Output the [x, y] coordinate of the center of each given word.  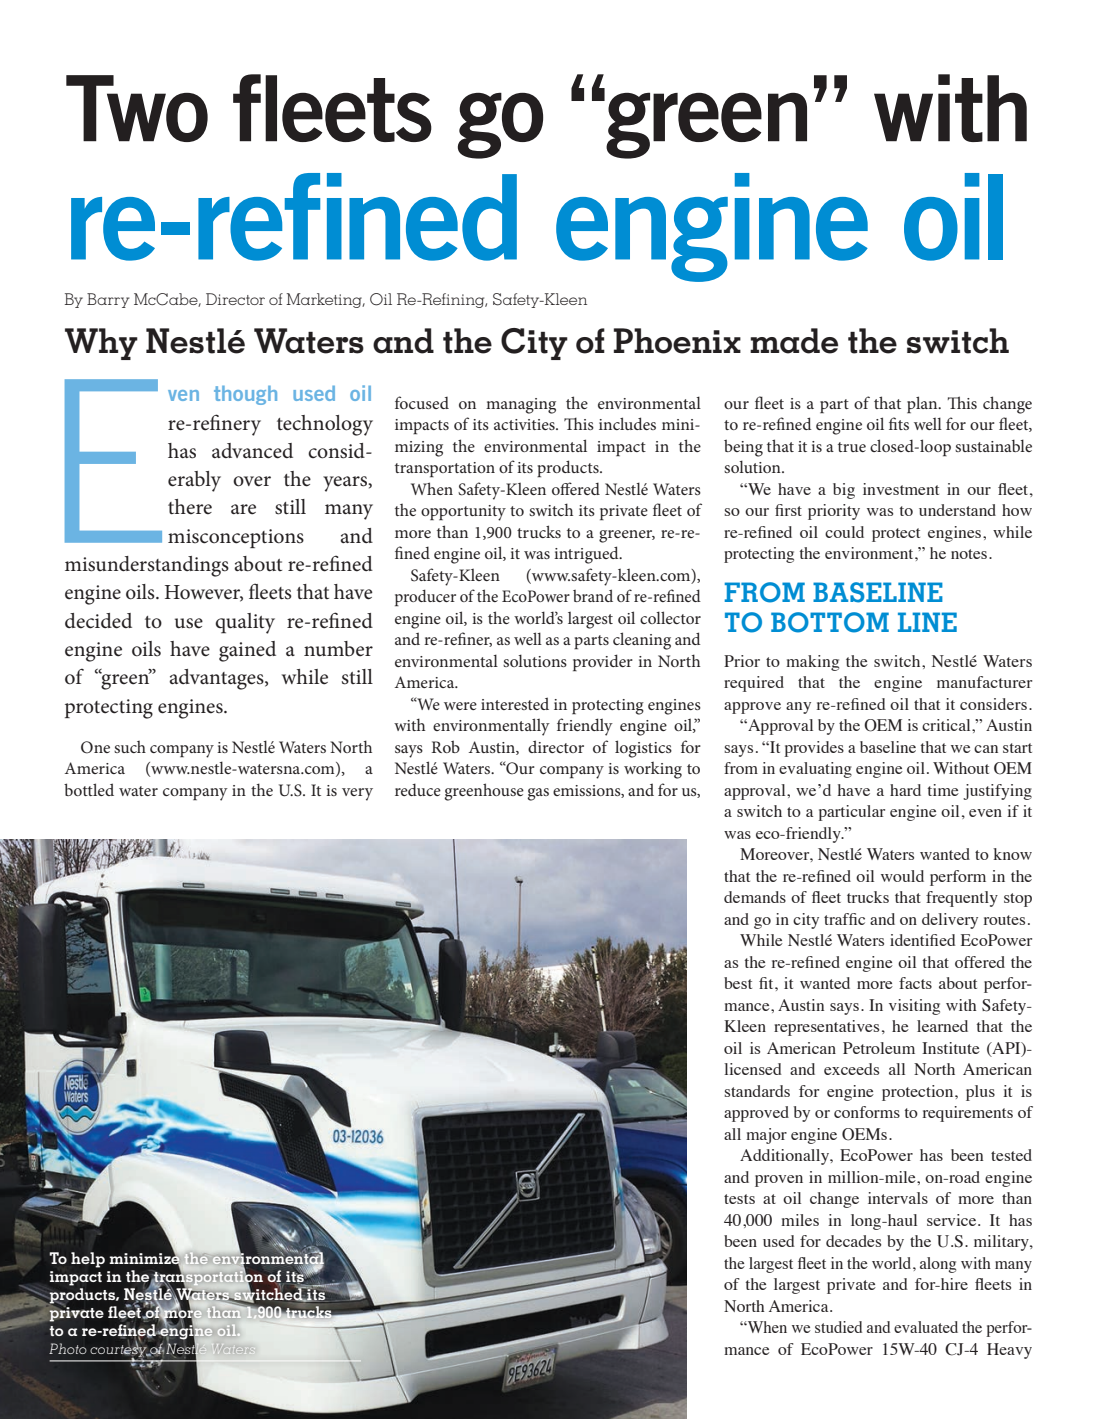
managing [521, 406]
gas [538, 794]
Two [137, 108]
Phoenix [677, 341]
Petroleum [879, 1048]
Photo [68, 1348]
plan [923, 405]
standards [757, 1091]
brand [593, 595]
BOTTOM [830, 622]
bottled [89, 789]
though [245, 395]
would [902, 876]
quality [245, 623]
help [88, 1260]
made [794, 341]
